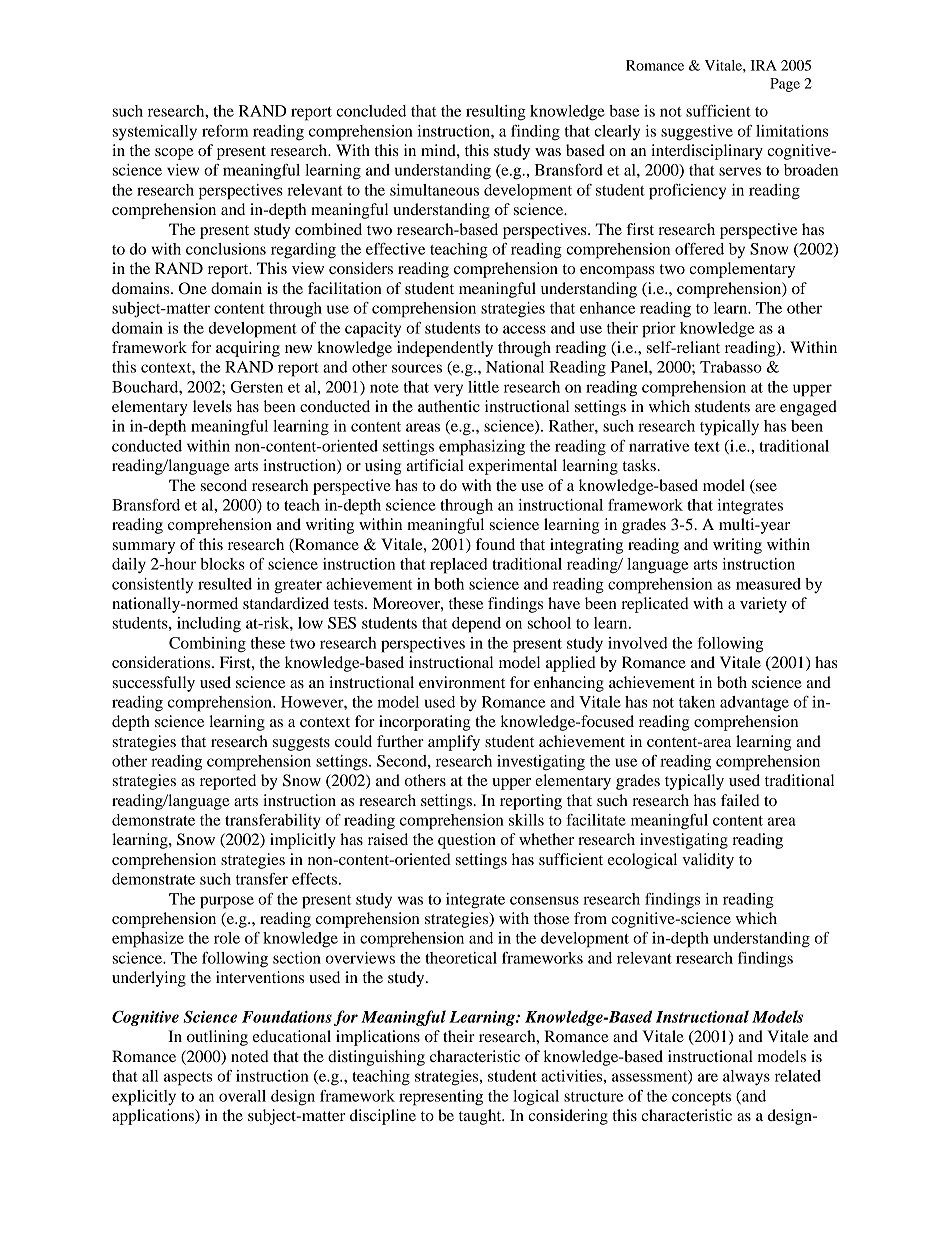 This page has width=952, height=1233. What do you see at coordinates (746, 1078) in the page?
I see `always` at bounding box center [746, 1078].
